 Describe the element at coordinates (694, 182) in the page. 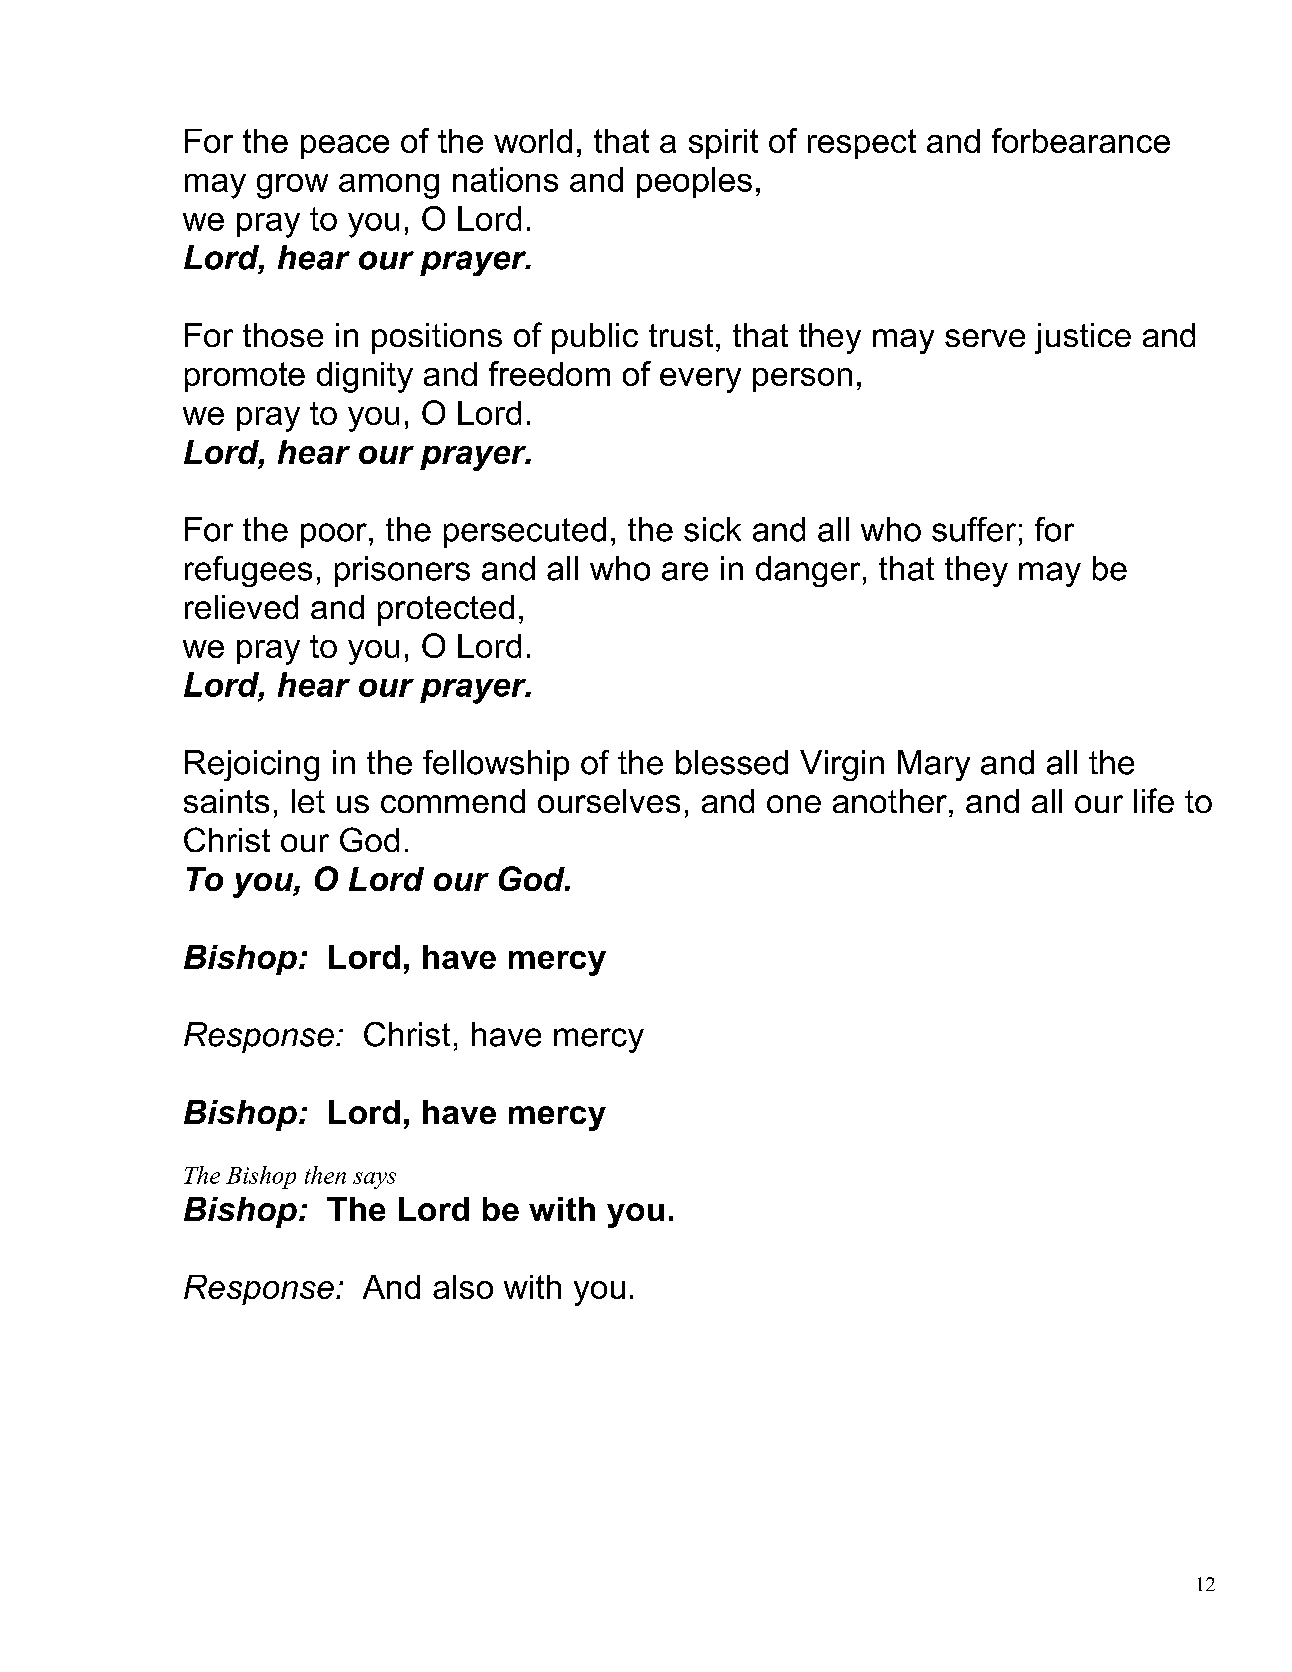

I see `peoples` at that location.
